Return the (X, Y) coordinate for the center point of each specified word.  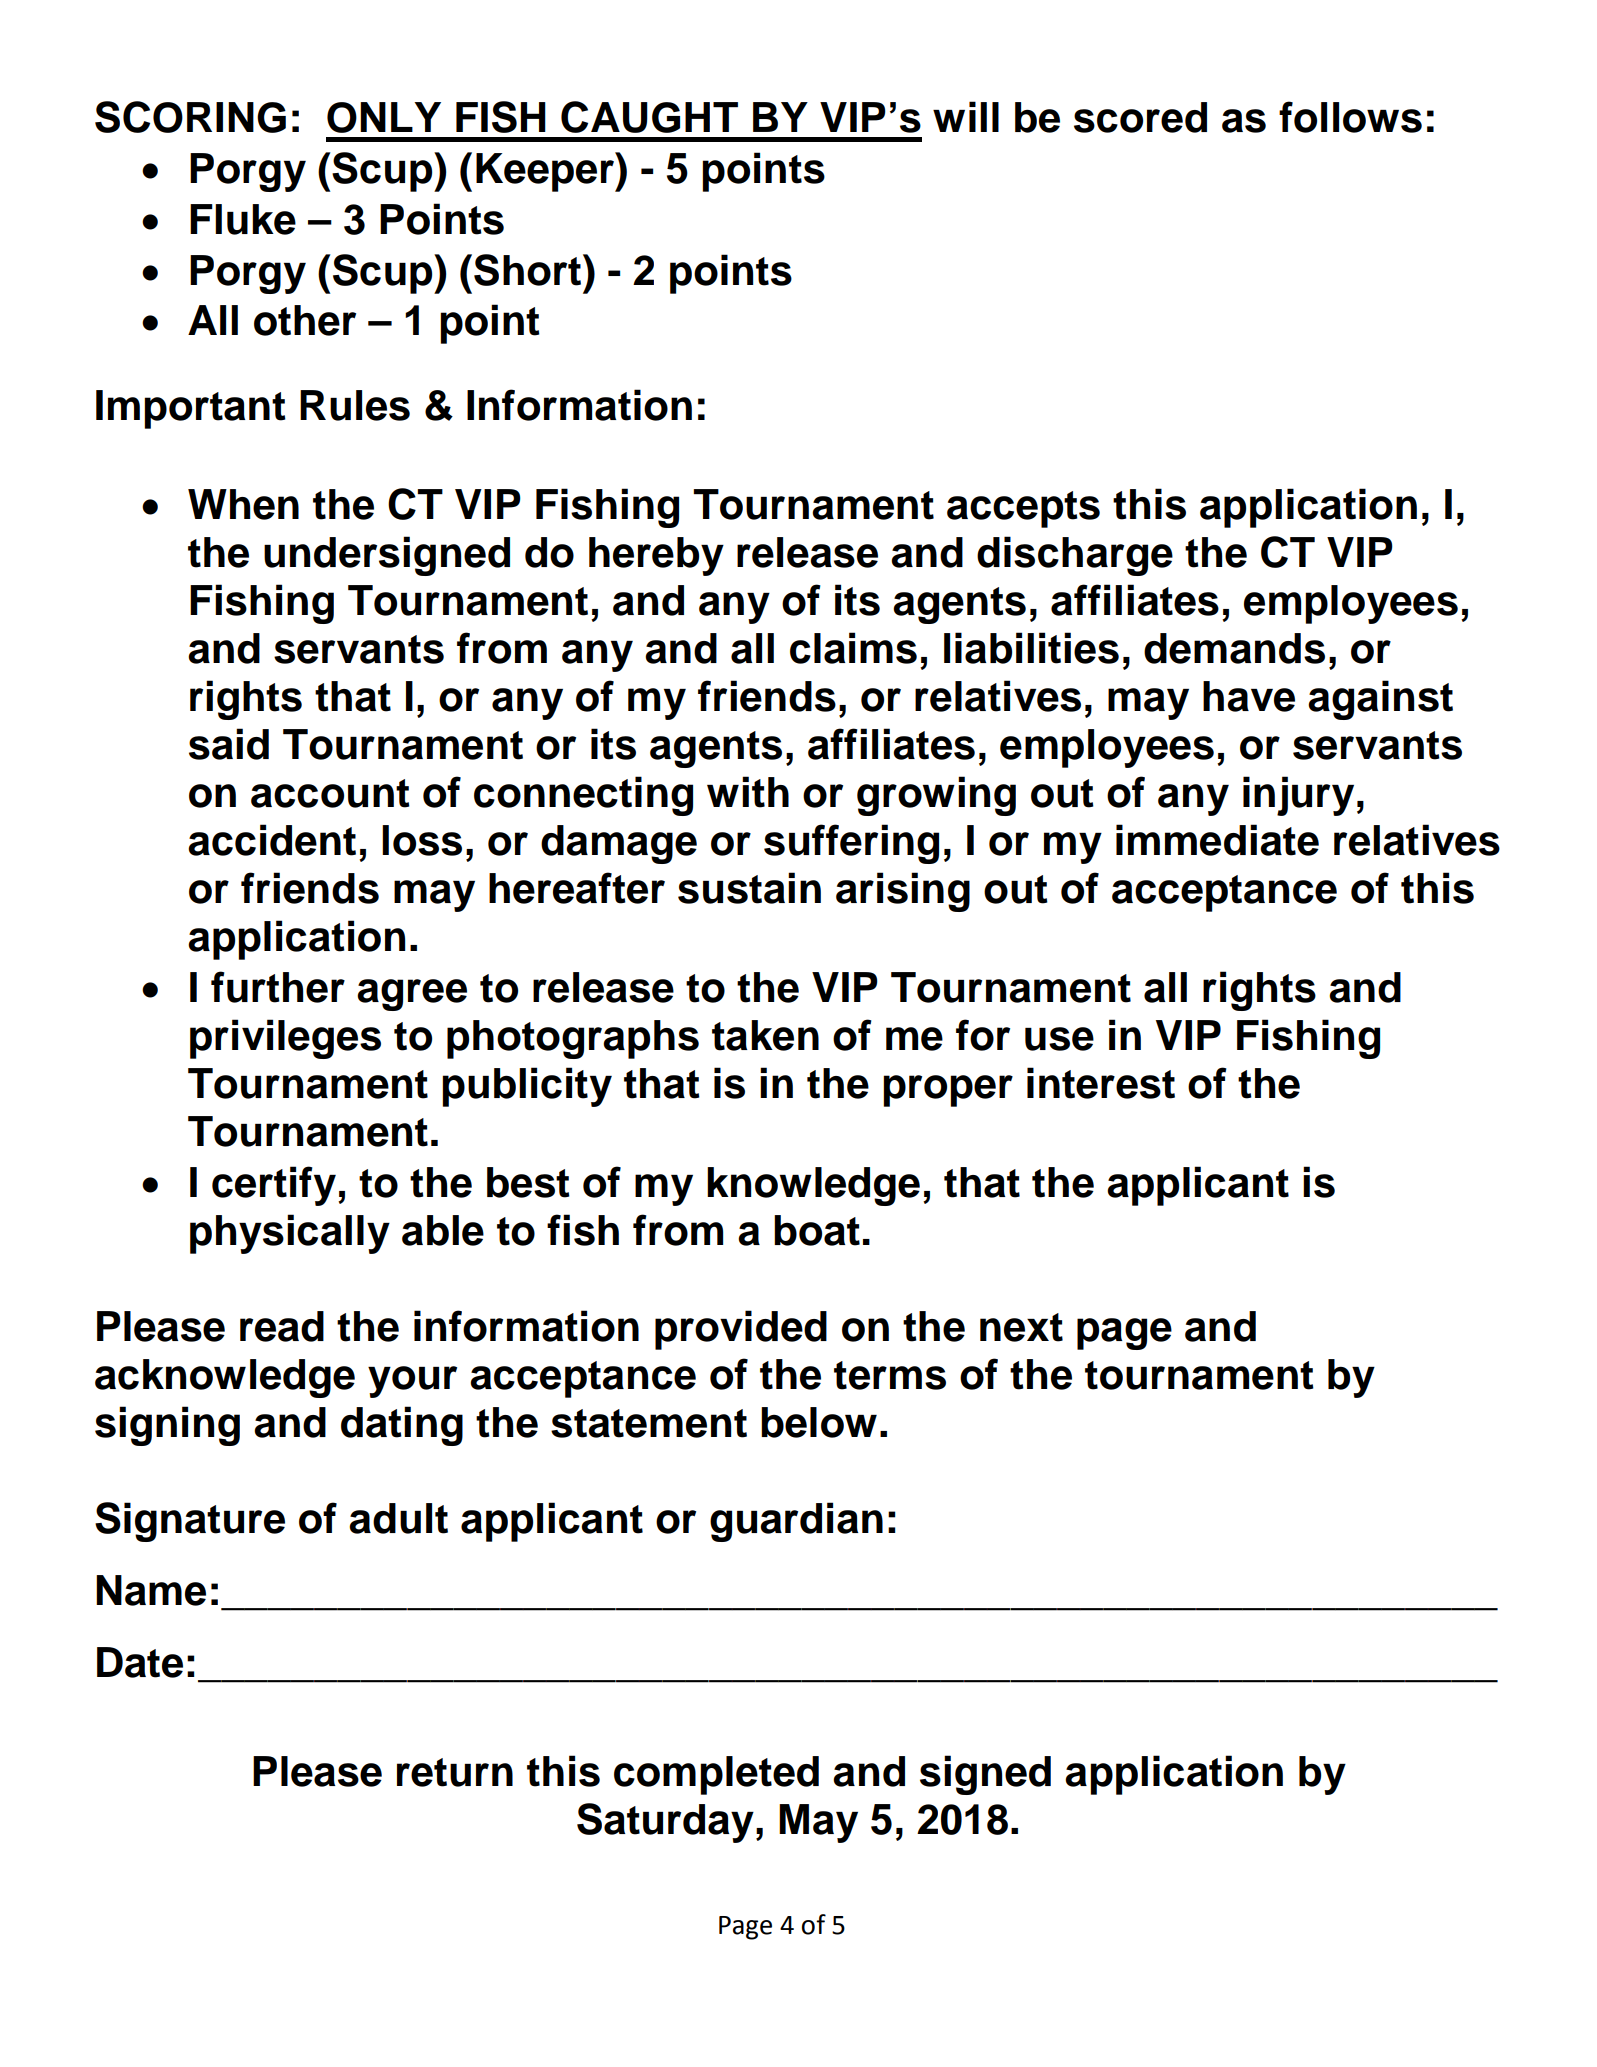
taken (765, 1035)
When (243, 504)
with (748, 792)
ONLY (384, 117)
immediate (1217, 840)
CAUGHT (649, 117)
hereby (656, 556)
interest (1101, 1083)
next (1021, 1327)
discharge (1075, 556)
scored (1140, 117)
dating (402, 1426)
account (330, 793)
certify (274, 1186)
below (819, 1422)
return (455, 1772)
